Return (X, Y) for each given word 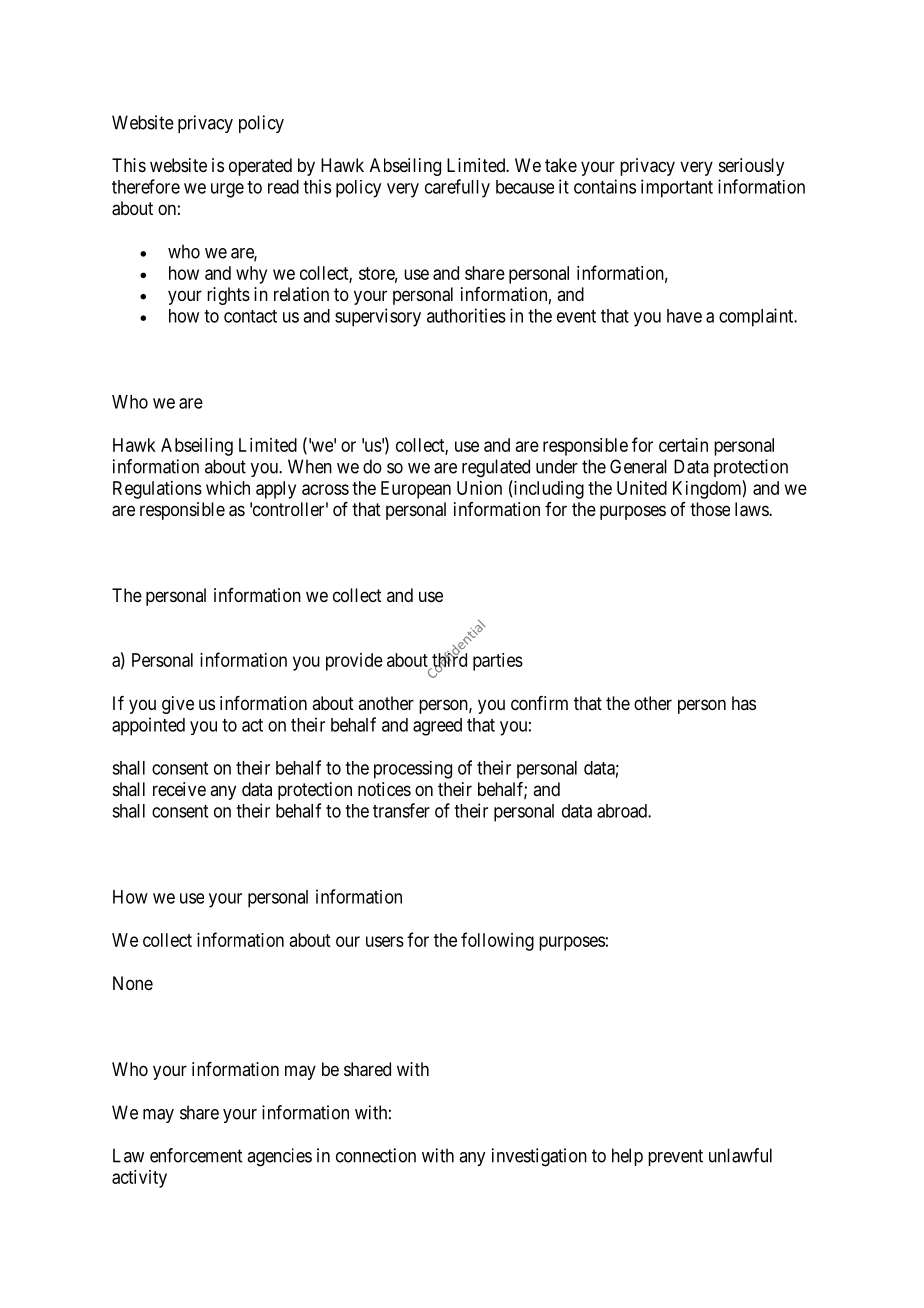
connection (376, 1155)
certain (683, 445)
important (677, 188)
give (178, 705)
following (497, 941)
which (228, 488)
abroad (623, 811)
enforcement (196, 1155)
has (744, 703)
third (448, 660)
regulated (496, 468)
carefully (457, 188)
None (133, 983)
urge (227, 190)
